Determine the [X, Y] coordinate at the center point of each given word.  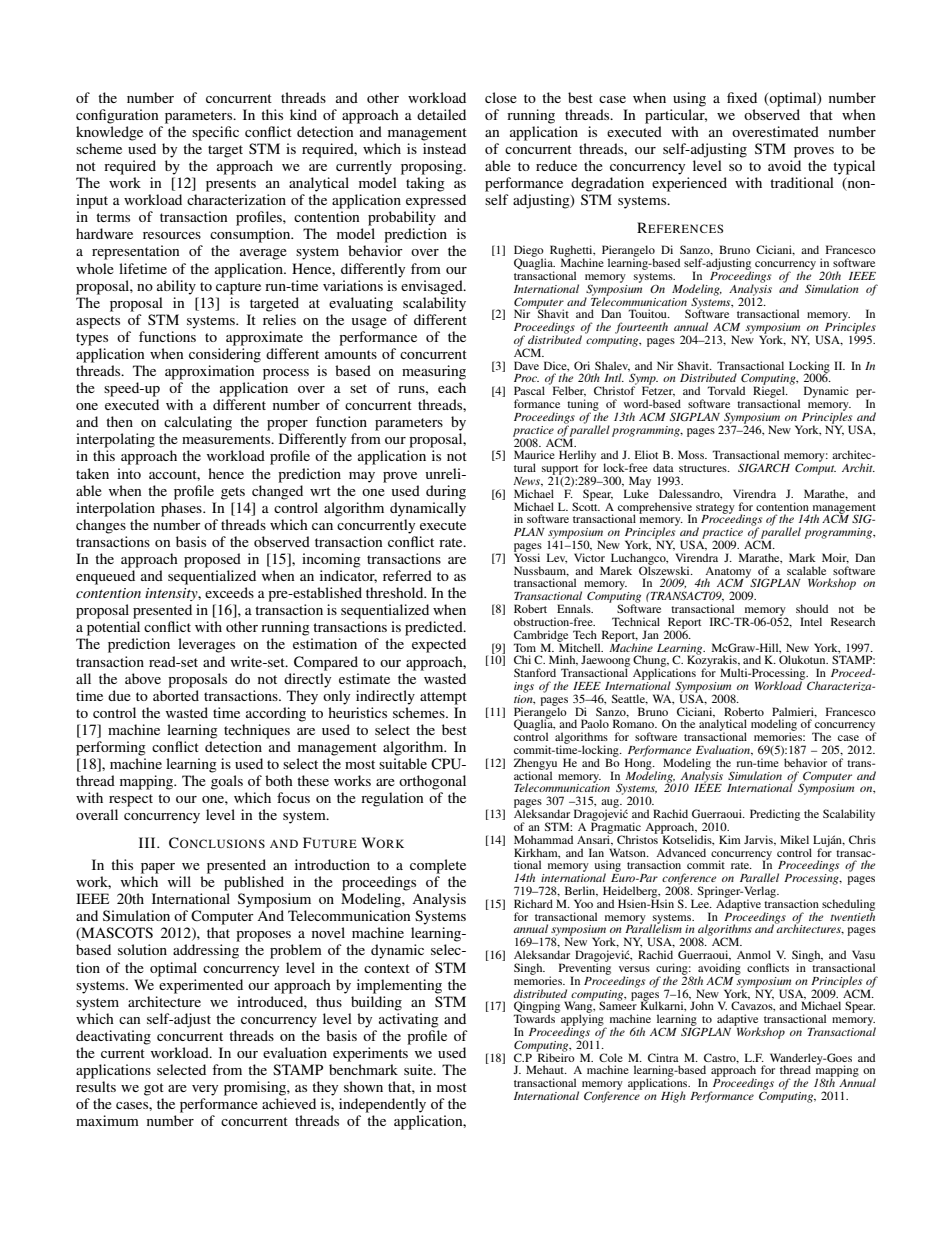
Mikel [794, 839]
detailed [441, 114]
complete [438, 866]
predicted [435, 628]
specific [215, 133]
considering [225, 355]
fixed [742, 97]
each [452, 387]
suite [419, 1069]
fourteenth [641, 328]
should [812, 608]
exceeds [229, 592]
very [205, 1090]
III [148, 842]
